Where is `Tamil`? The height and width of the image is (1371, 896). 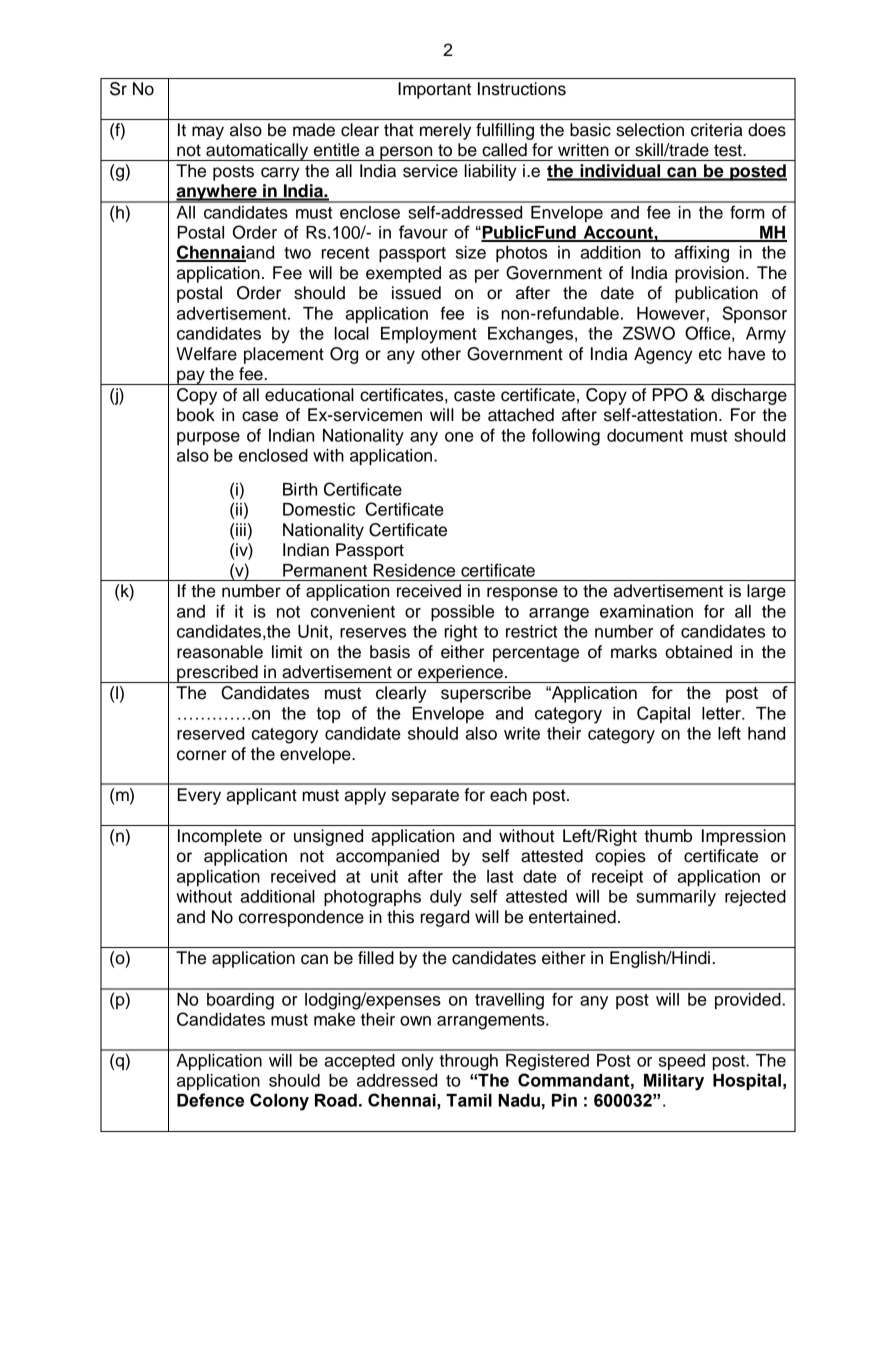 Tamil is located at coordinates (469, 1100).
